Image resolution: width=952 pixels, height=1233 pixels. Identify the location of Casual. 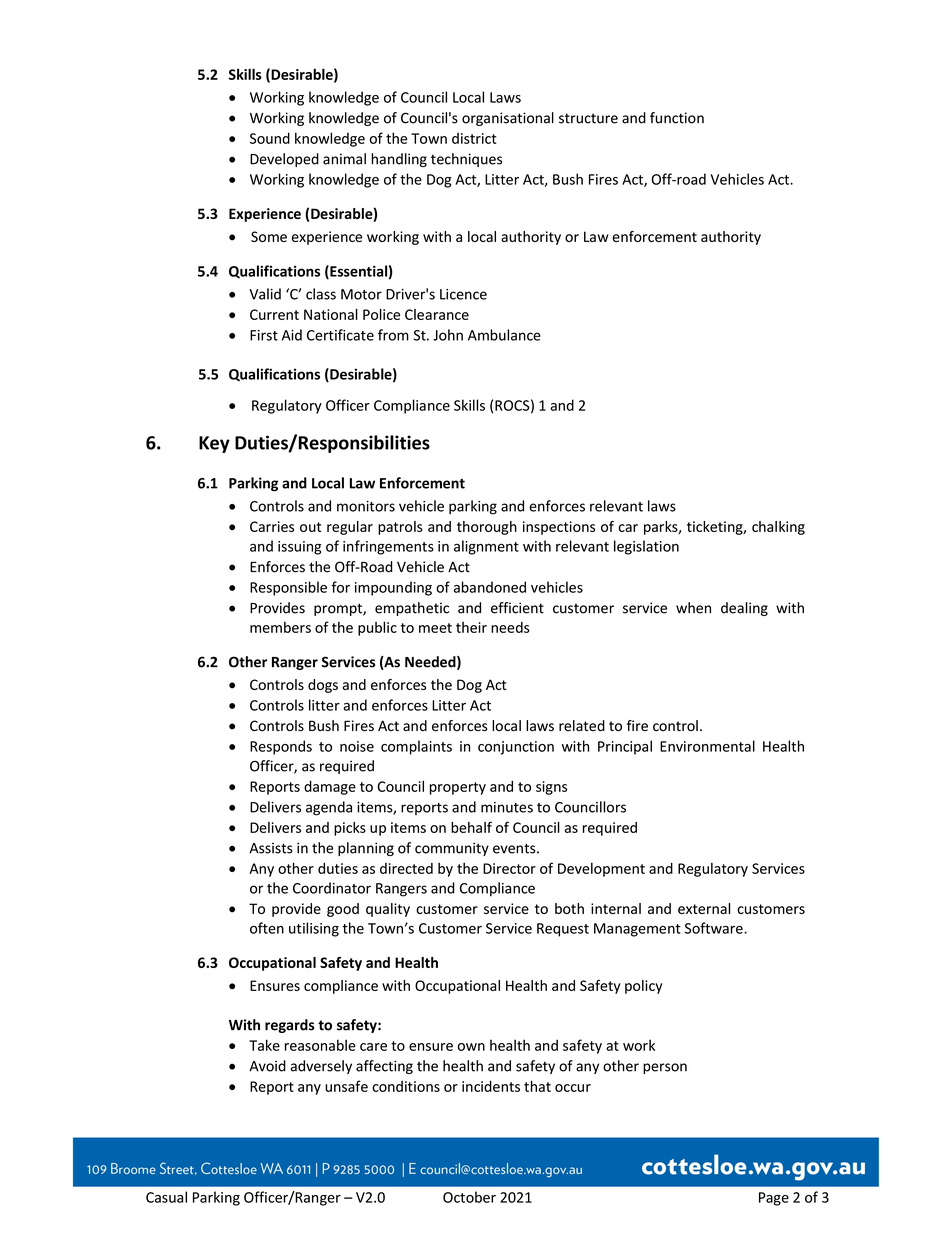
(166, 1197).
